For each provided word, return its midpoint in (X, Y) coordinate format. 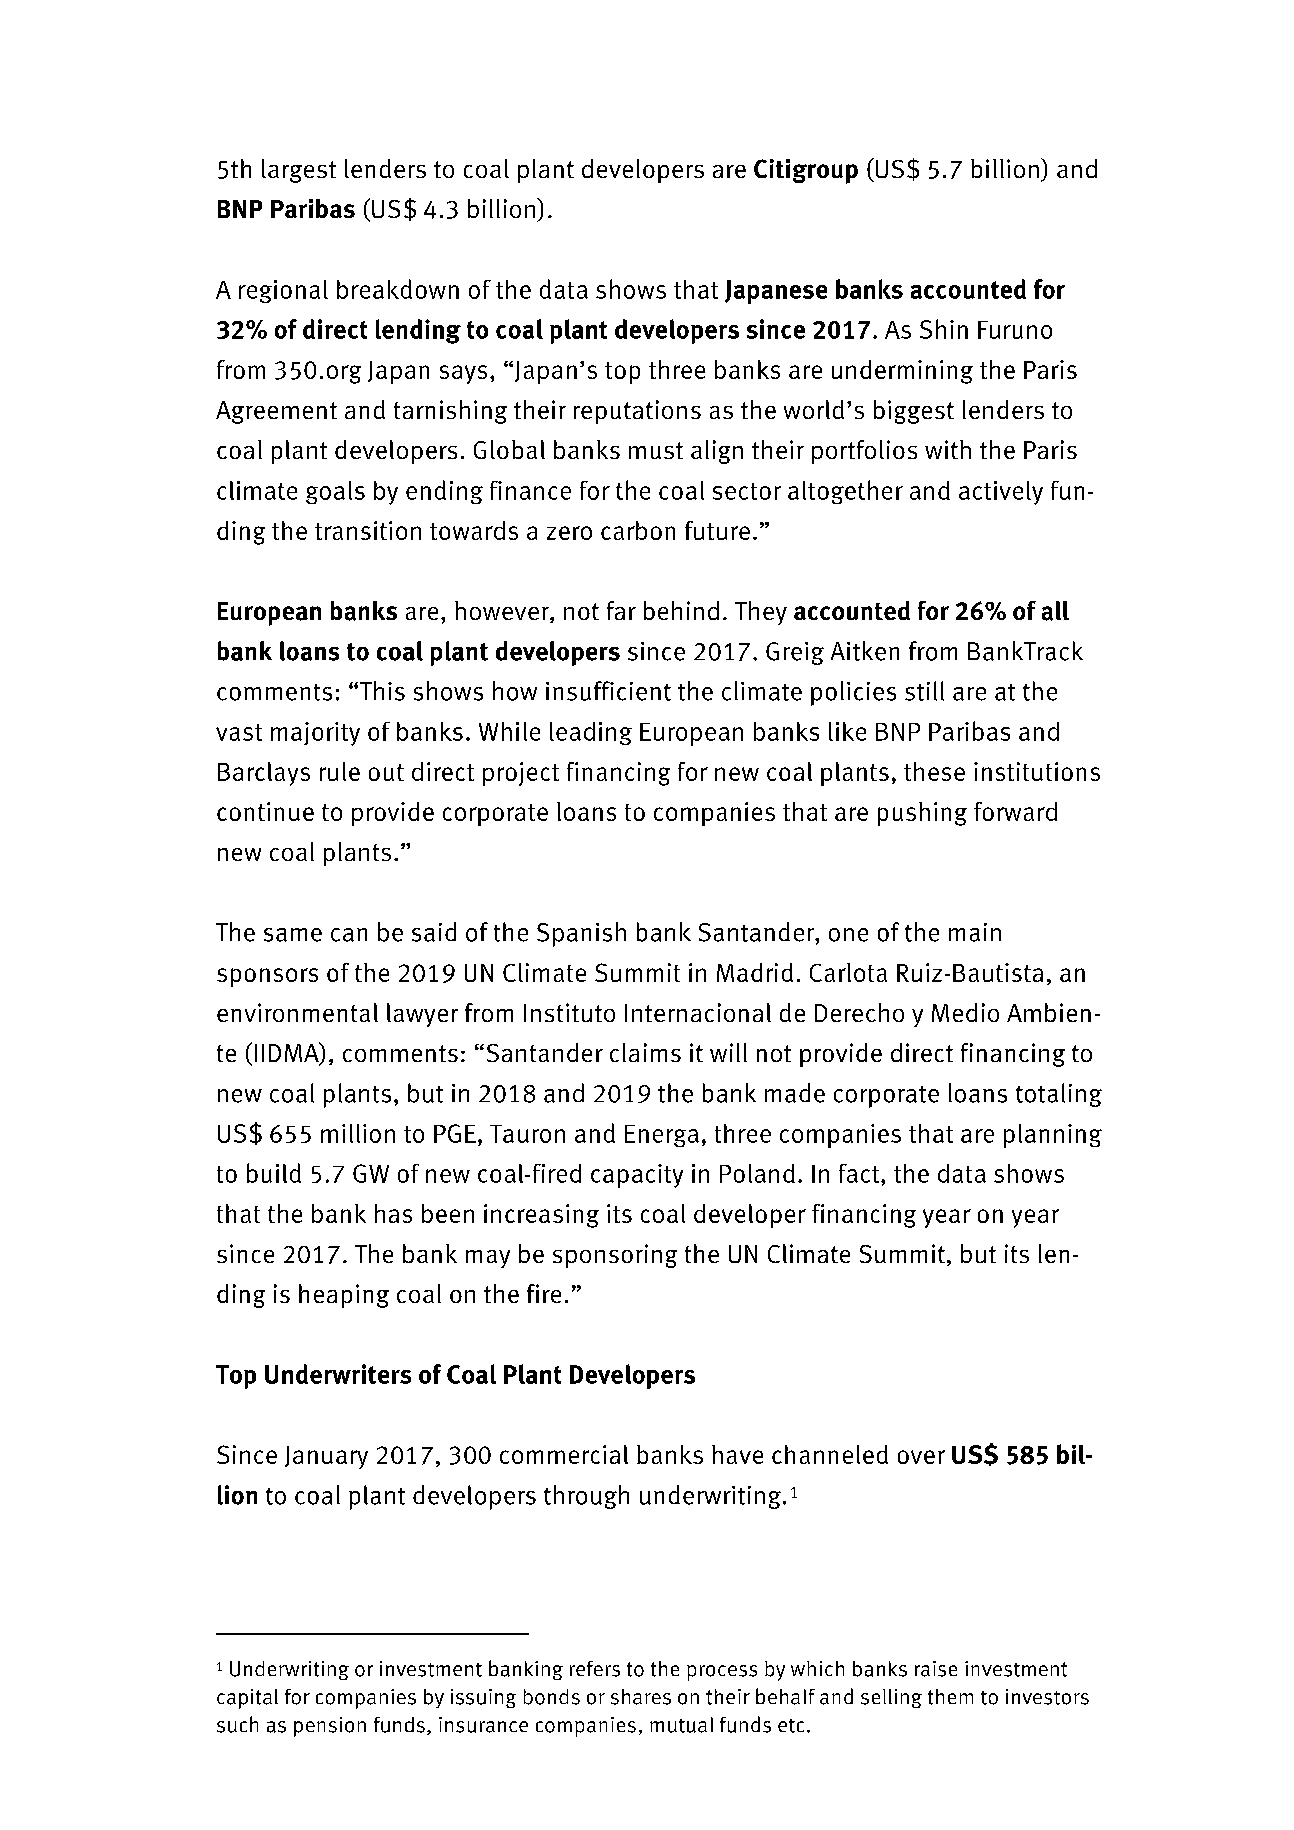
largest (299, 171)
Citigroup (806, 171)
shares (641, 1697)
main (975, 932)
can (349, 935)
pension (330, 1727)
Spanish (581, 934)
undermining (902, 372)
